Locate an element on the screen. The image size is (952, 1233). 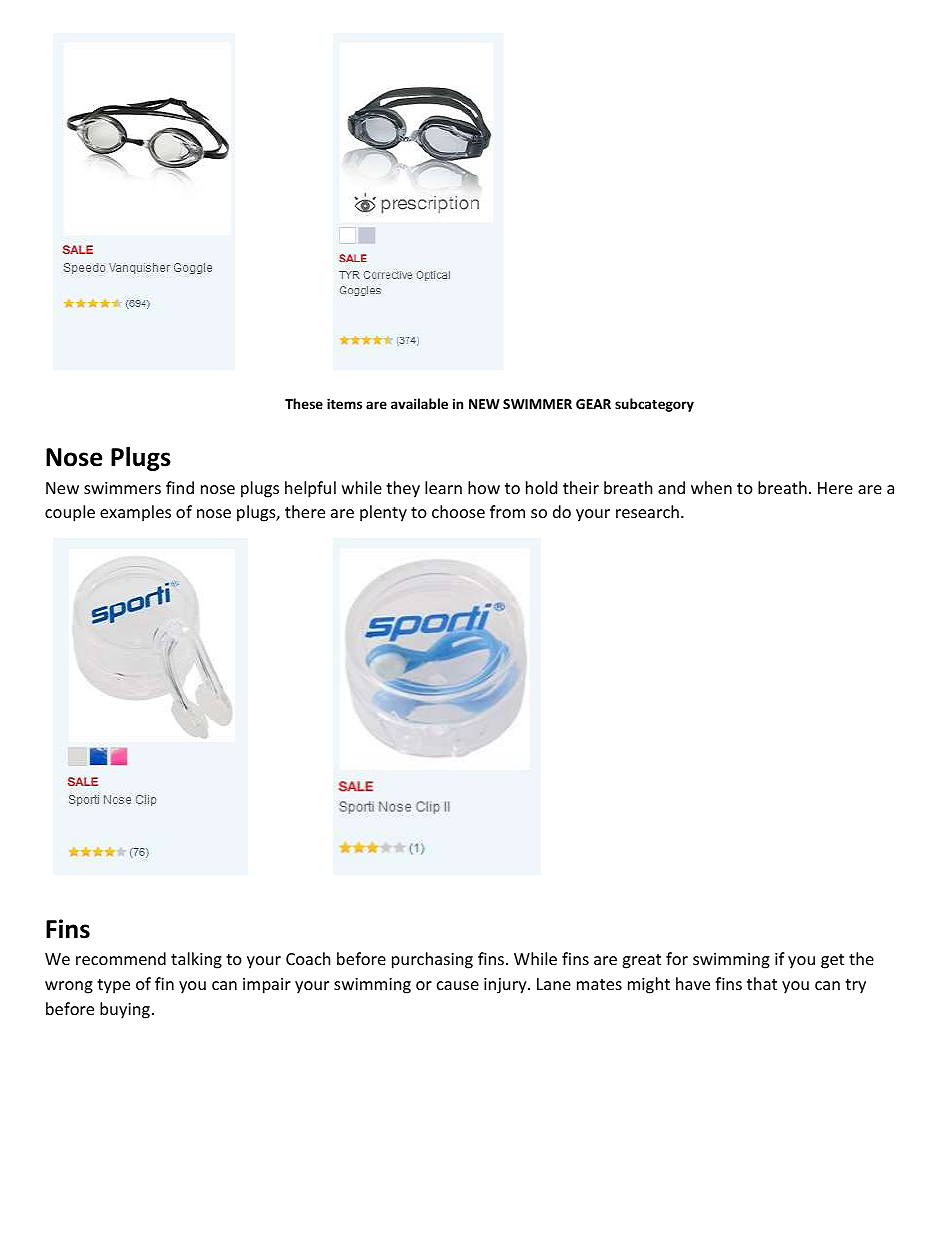
purchasing is located at coordinates (432, 960).
